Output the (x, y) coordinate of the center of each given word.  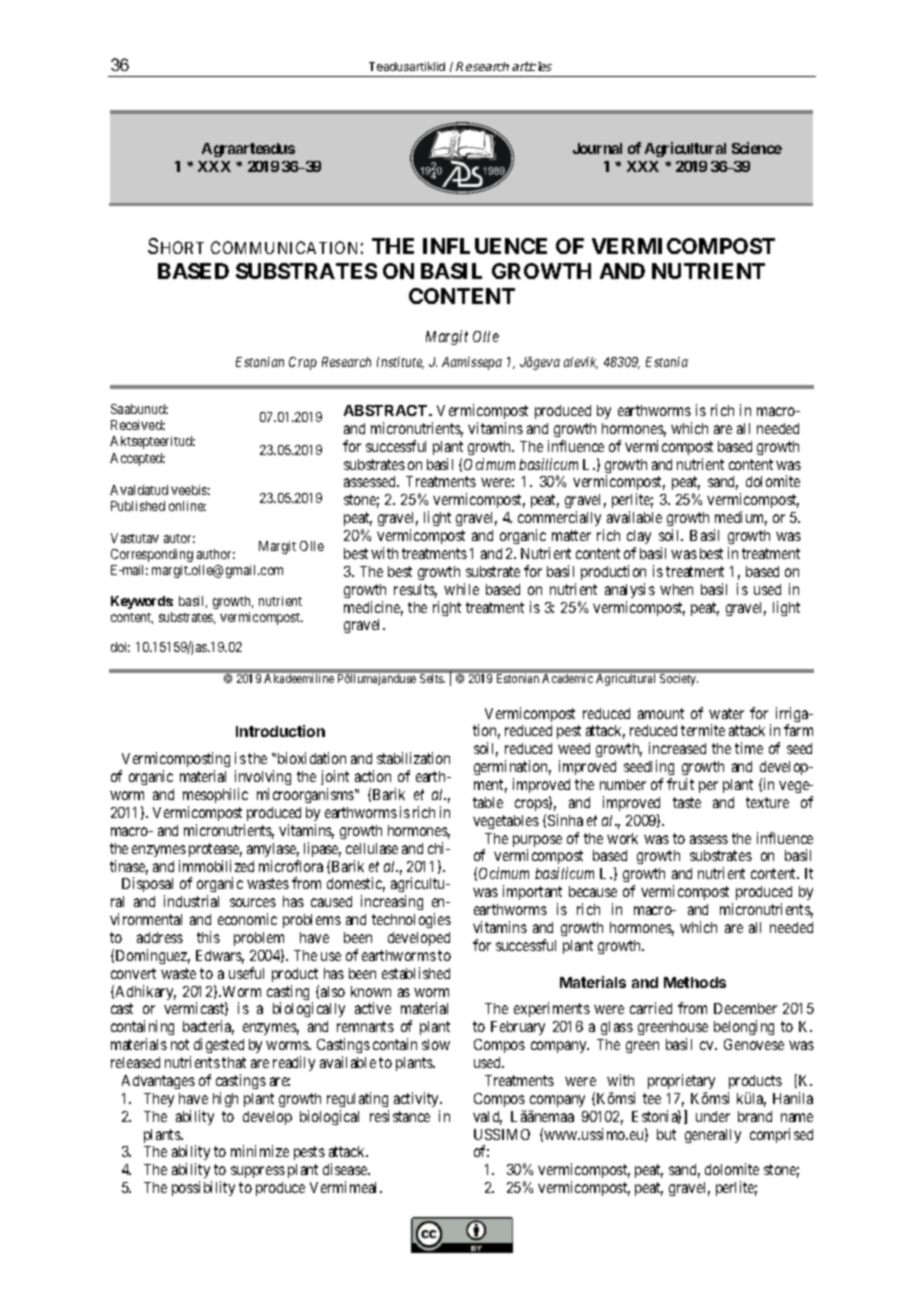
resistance (400, 1116)
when (676, 589)
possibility (203, 1188)
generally (713, 1136)
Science (757, 148)
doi (120, 647)
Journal (597, 148)
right (447, 608)
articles (532, 66)
